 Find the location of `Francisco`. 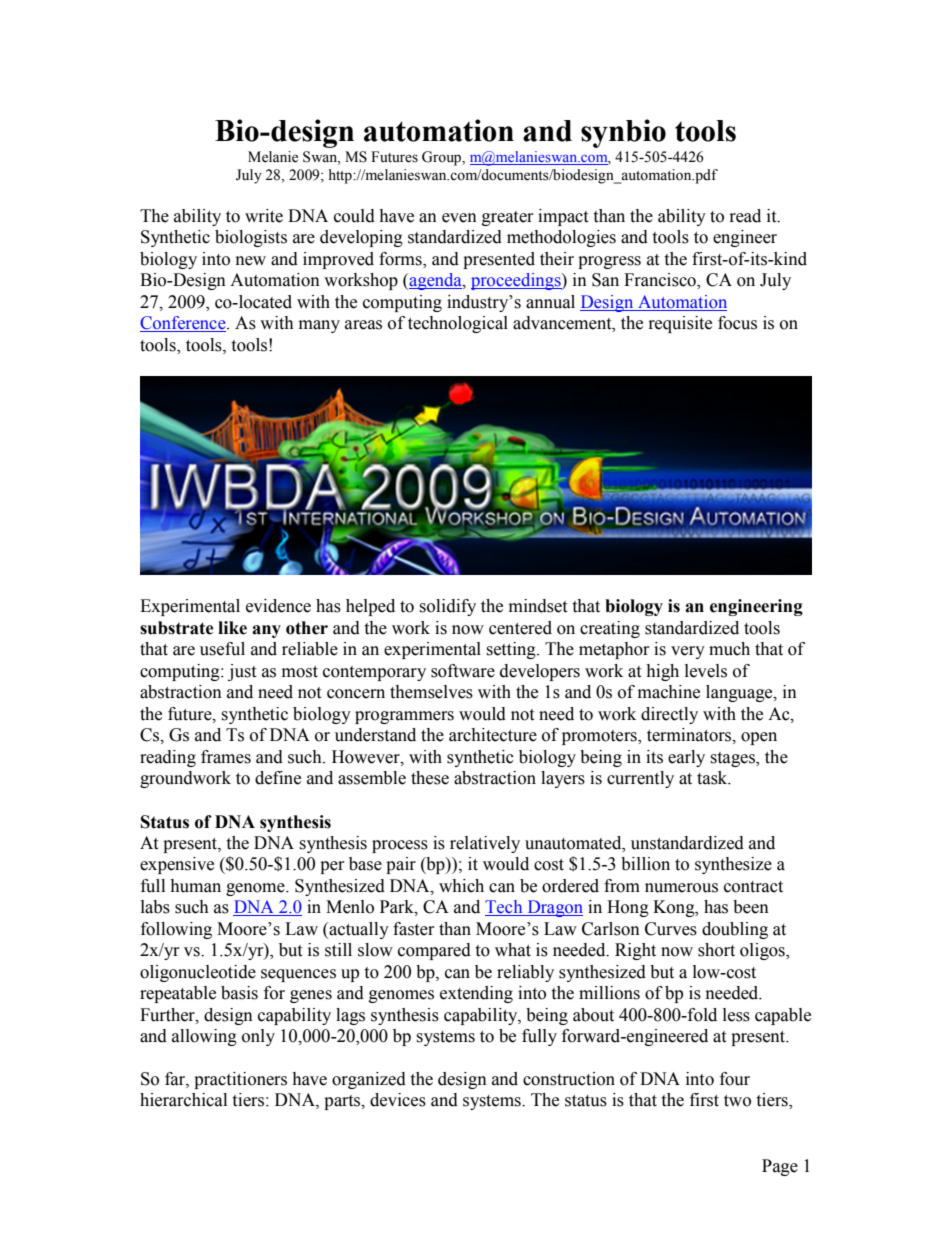

Francisco is located at coordinates (661, 281).
